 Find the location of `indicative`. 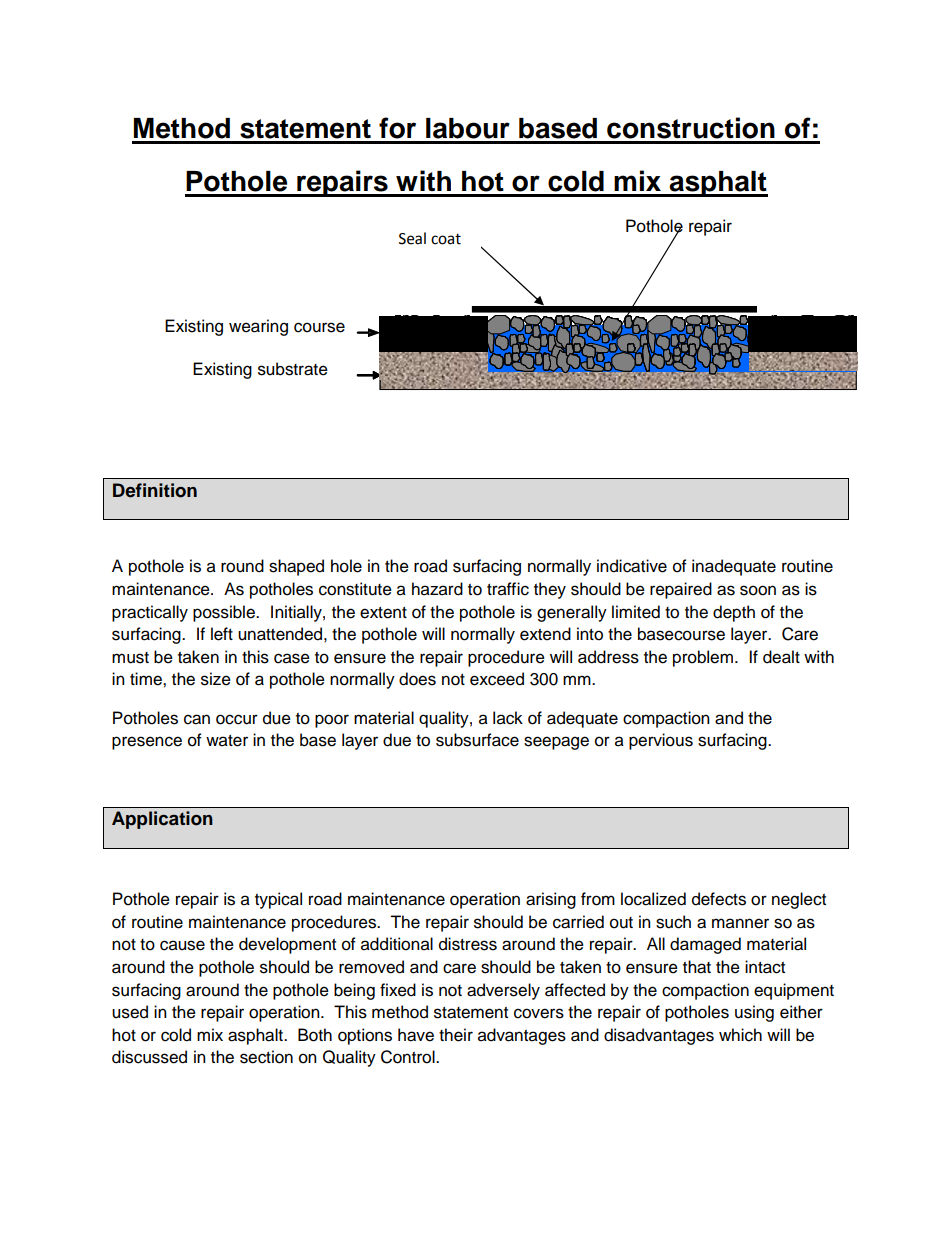

indicative is located at coordinates (632, 566).
